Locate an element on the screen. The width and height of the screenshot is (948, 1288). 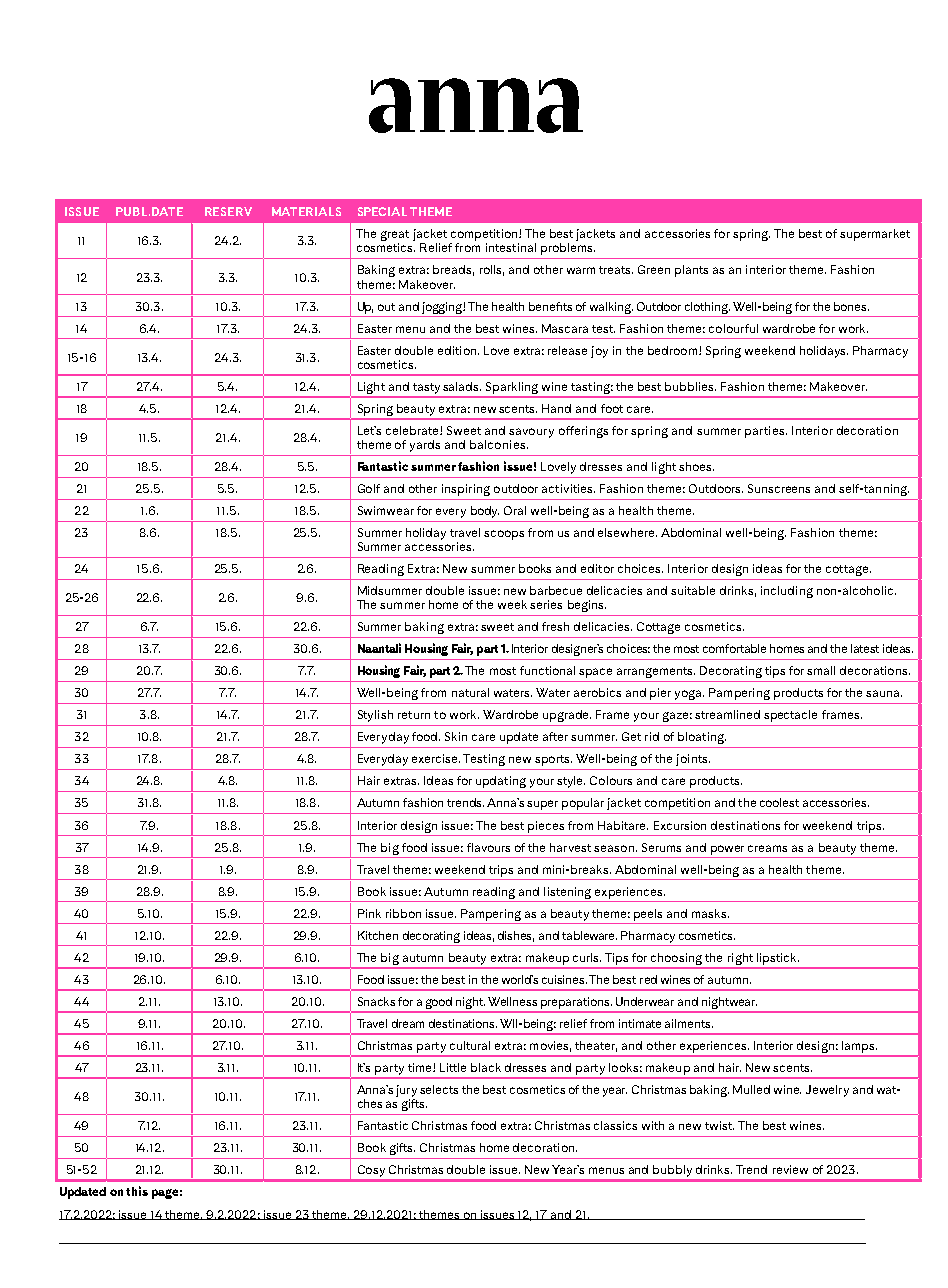
selects is located at coordinates (439, 1089).
